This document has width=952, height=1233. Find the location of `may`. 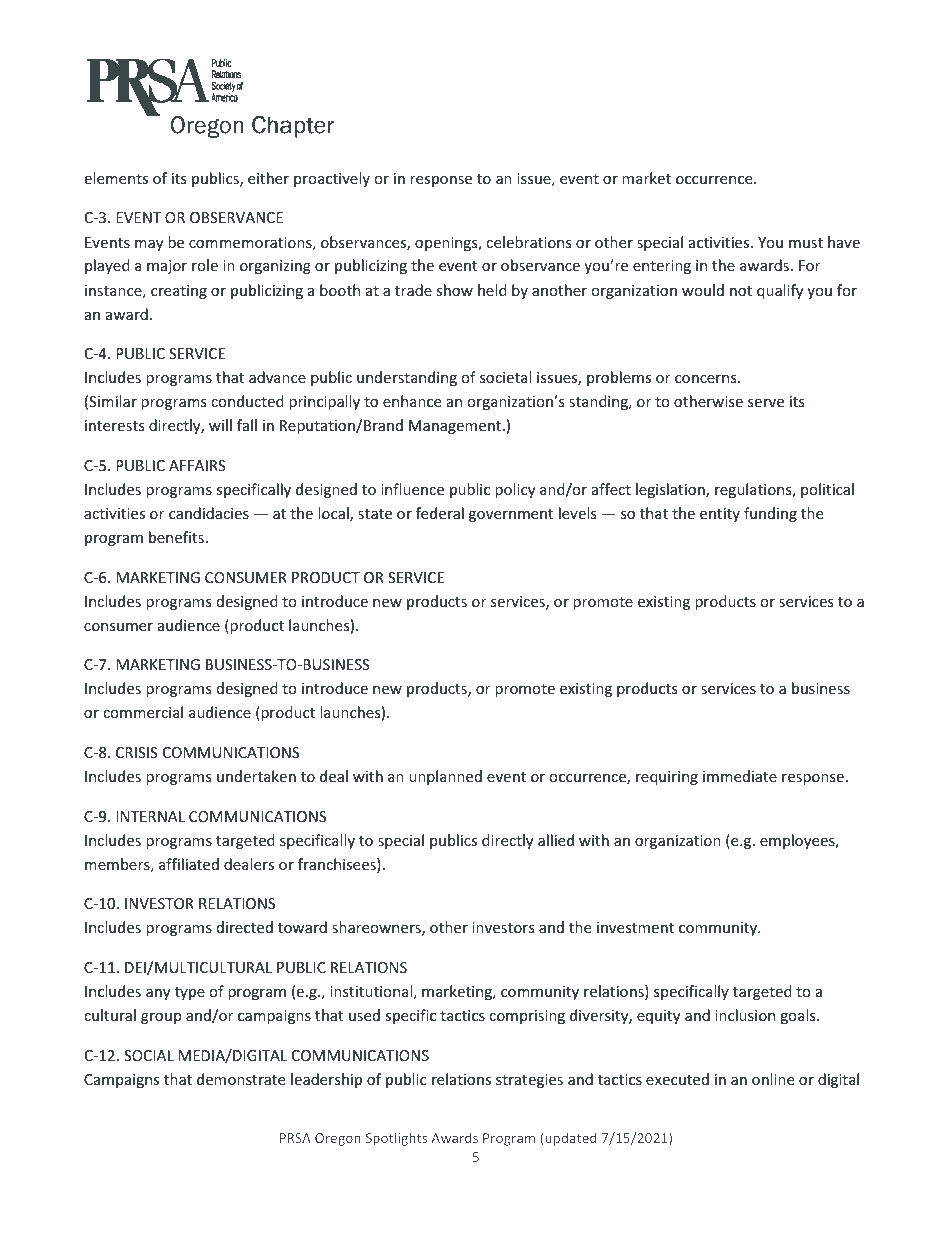

may is located at coordinates (149, 245).
